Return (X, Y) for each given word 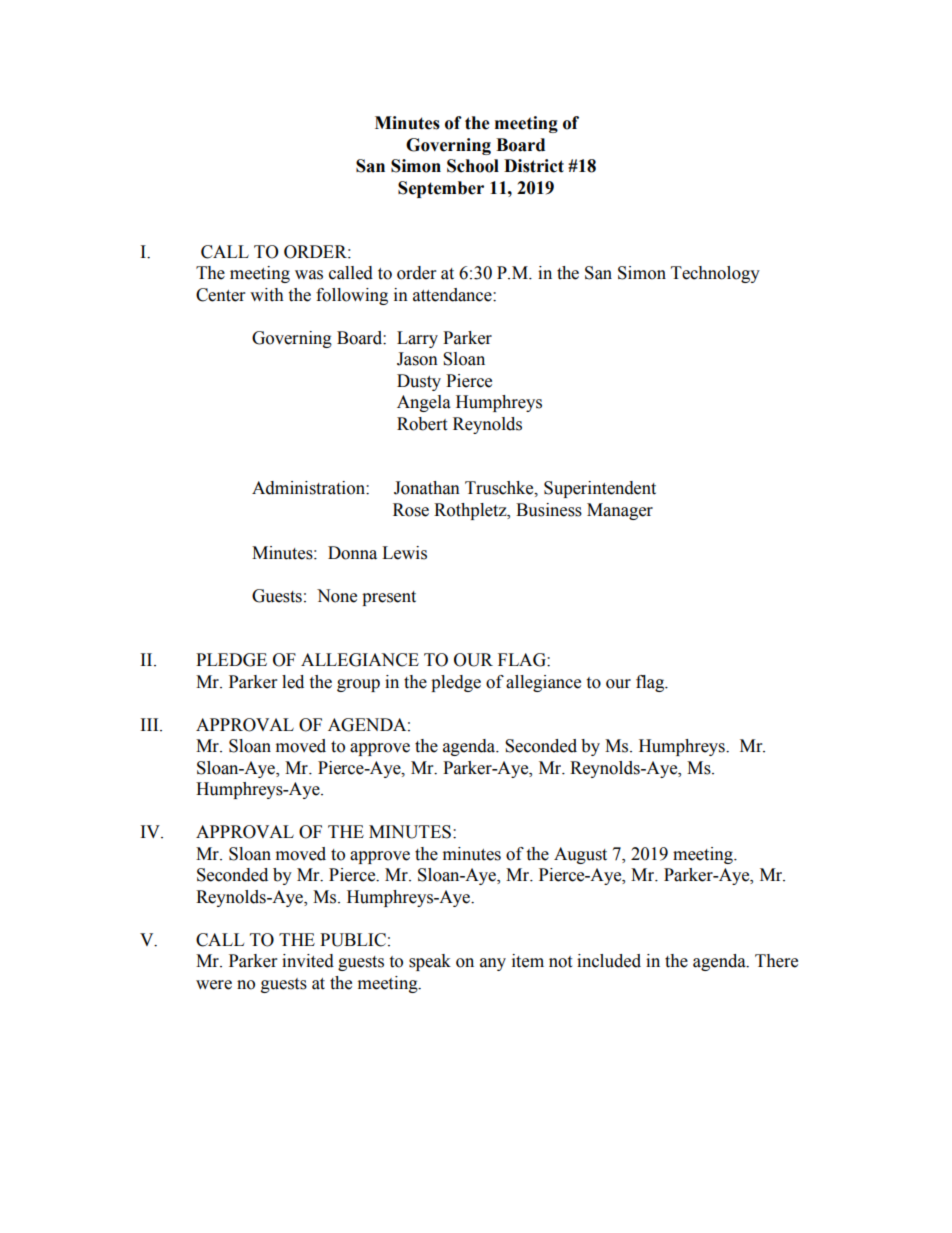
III (151, 724)
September (441, 189)
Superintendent (600, 489)
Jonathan (427, 488)
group (358, 685)
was (309, 275)
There (776, 961)
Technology (715, 274)
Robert (422, 424)
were (214, 985)
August (580, 855)
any (493, 964)
